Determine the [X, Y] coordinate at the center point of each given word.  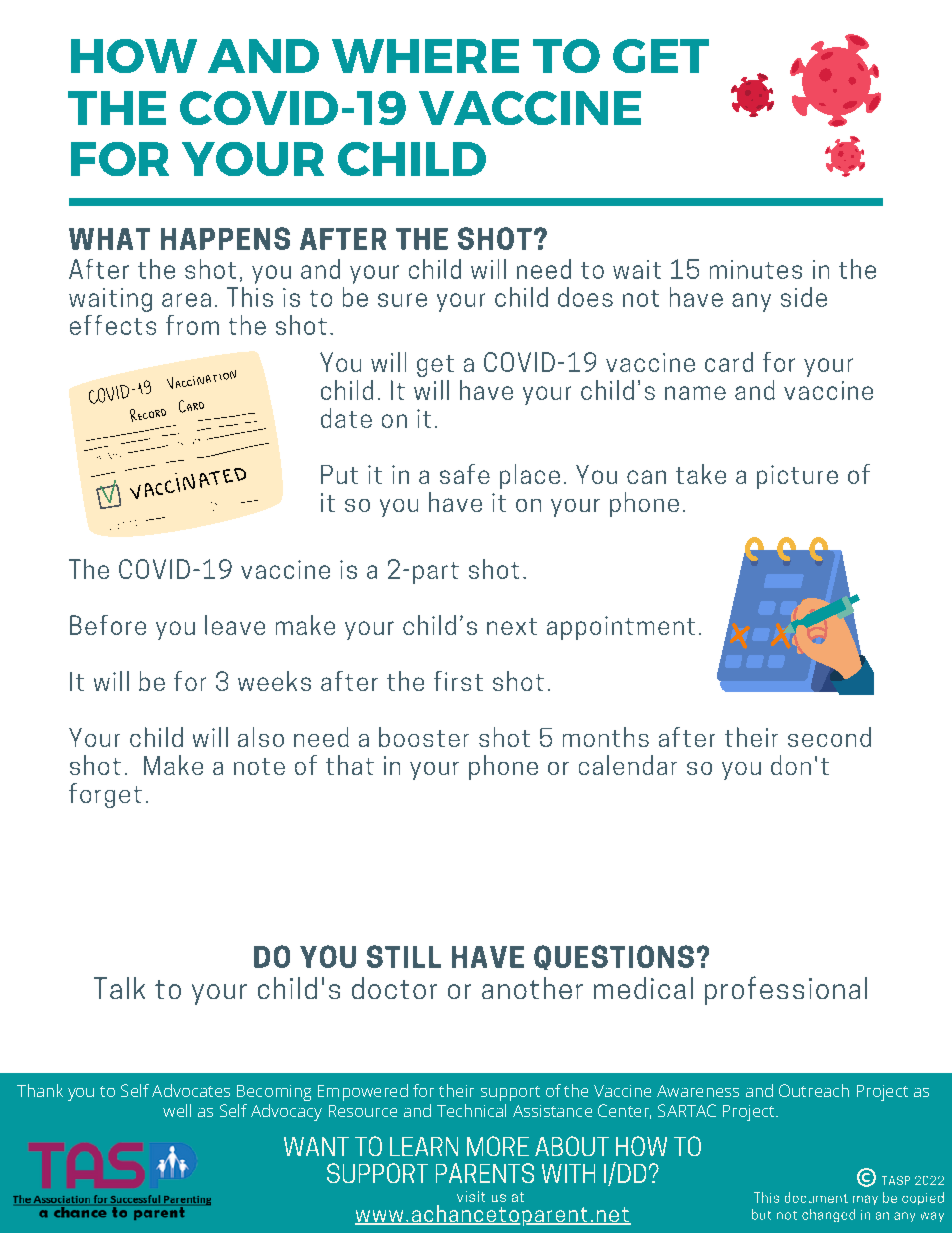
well [177, 1110]
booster [424, 737]
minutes [756, 269]
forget [105, 795]
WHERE [425, 56]
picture [797, 477]
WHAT [109, 239]
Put [339, 474]
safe [465, 474]
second [829, 737]
